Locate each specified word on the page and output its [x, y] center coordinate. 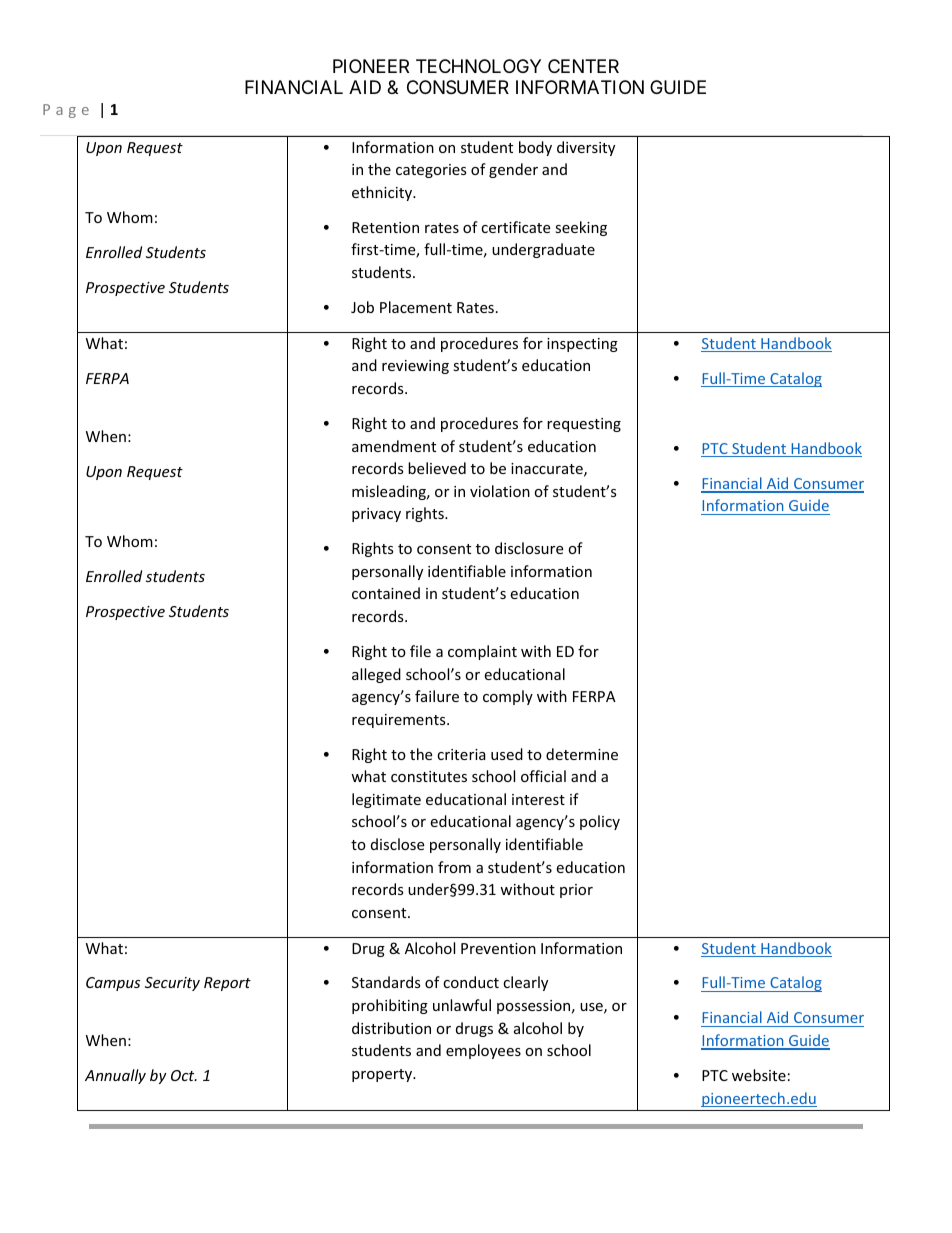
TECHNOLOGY [478, 66]
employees [483, 1051]
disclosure [529, 548]
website [759, 1075]
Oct [184, 1075]
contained [386, 593]
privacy [376, 515]
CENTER [583, 66]
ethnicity [383, 193]
